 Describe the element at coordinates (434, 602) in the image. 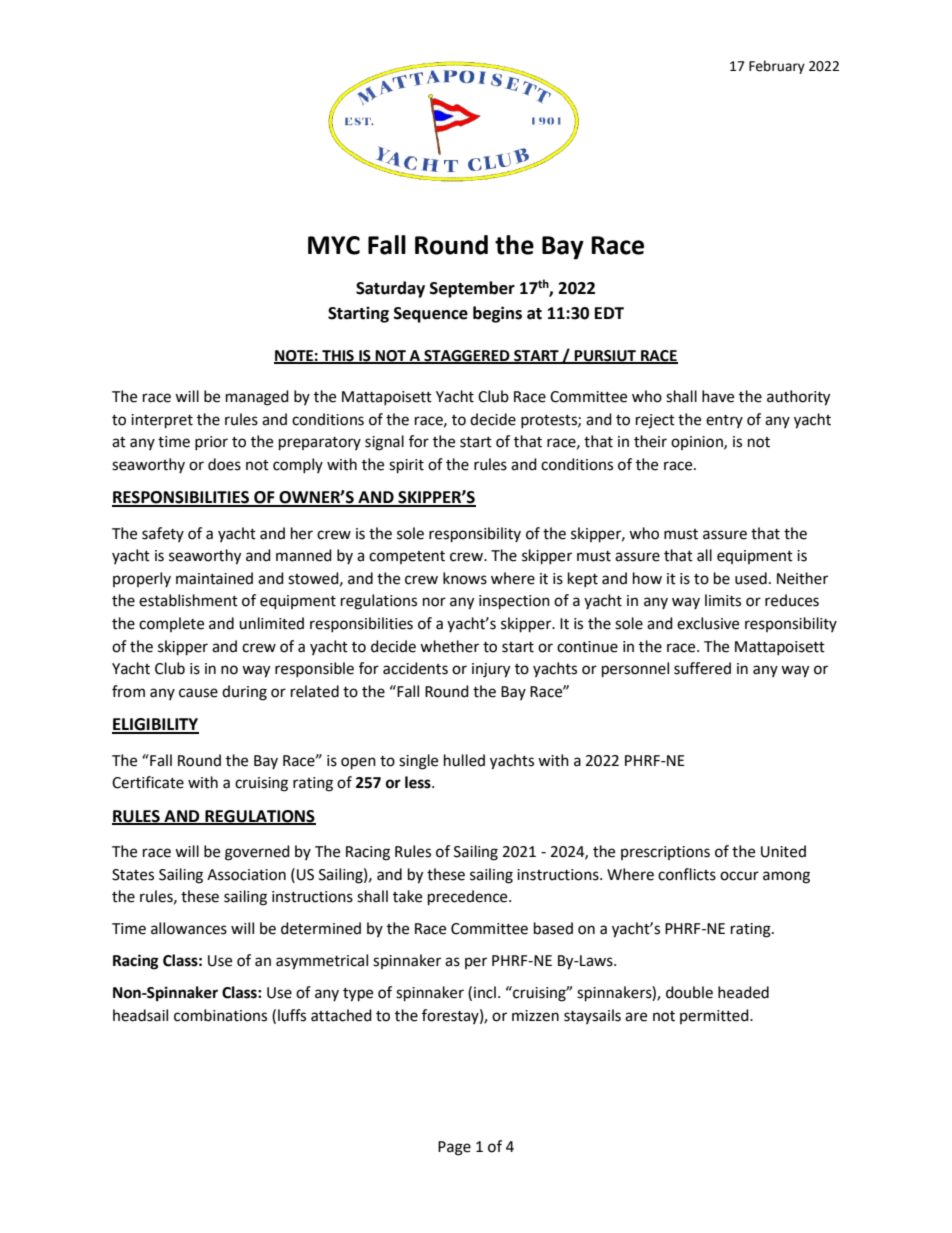

I see `nor` at that location.
